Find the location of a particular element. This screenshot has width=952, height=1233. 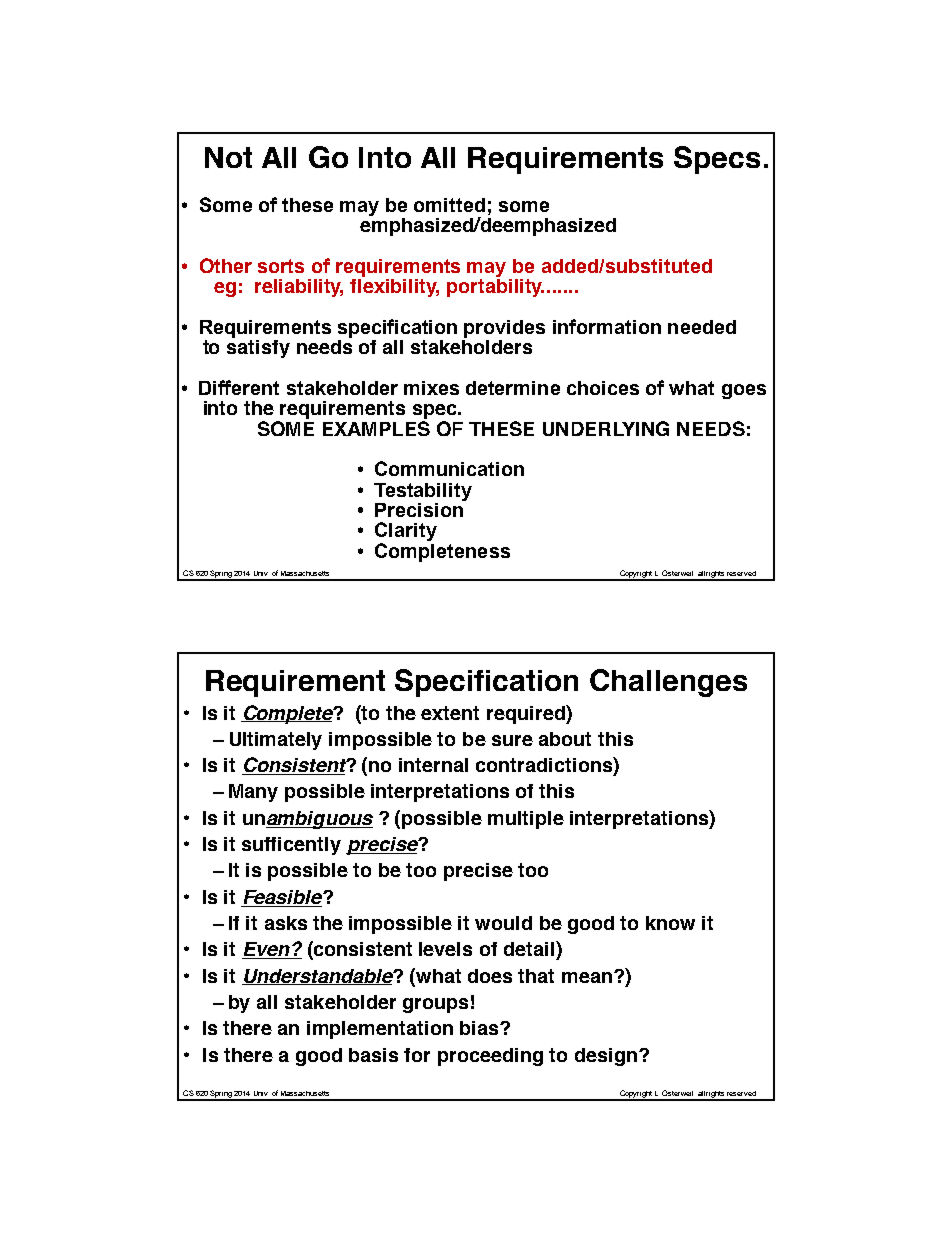

UNDERLYING is located at coordinates (606, 428).
